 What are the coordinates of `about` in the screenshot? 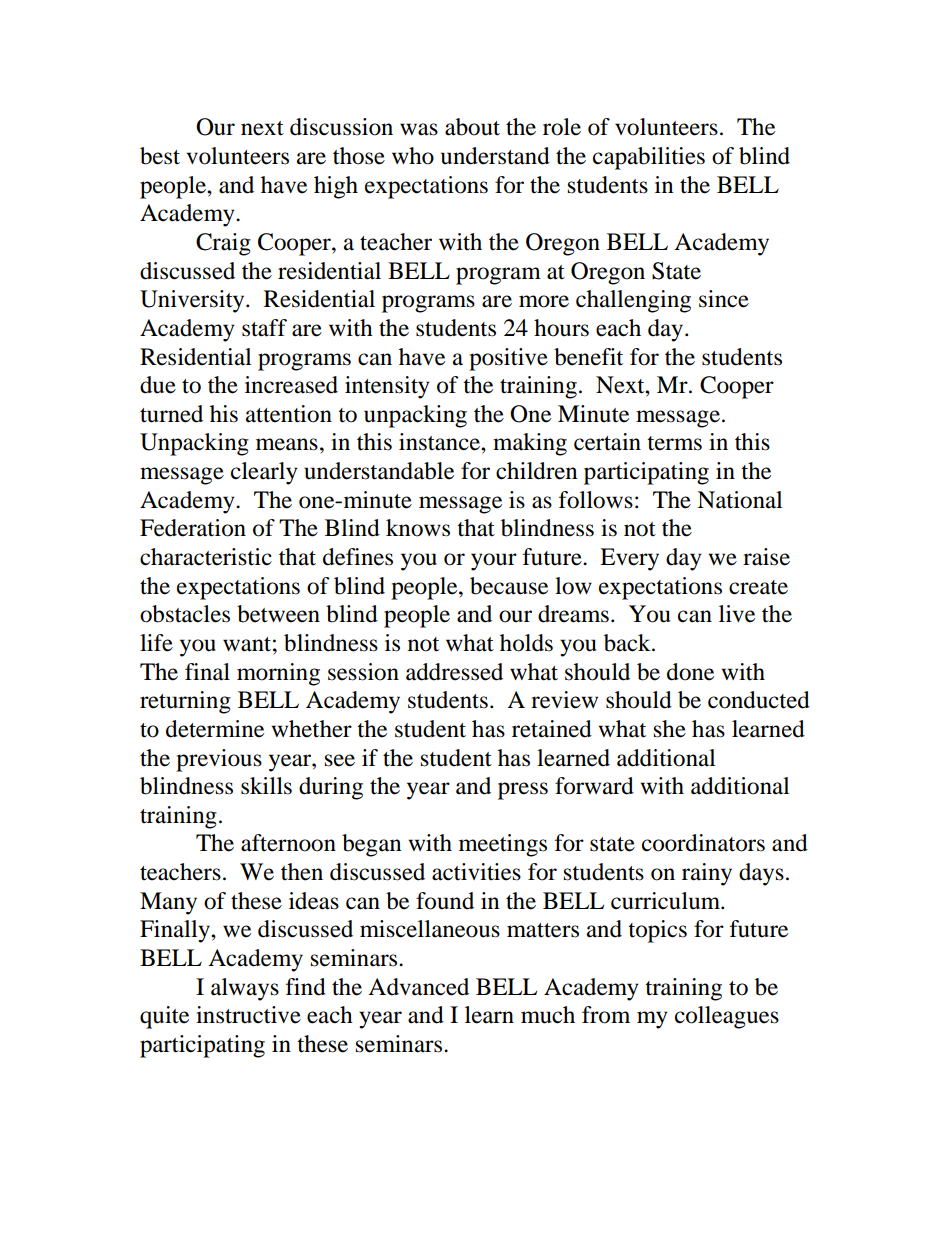 It's located at (472, 127).
